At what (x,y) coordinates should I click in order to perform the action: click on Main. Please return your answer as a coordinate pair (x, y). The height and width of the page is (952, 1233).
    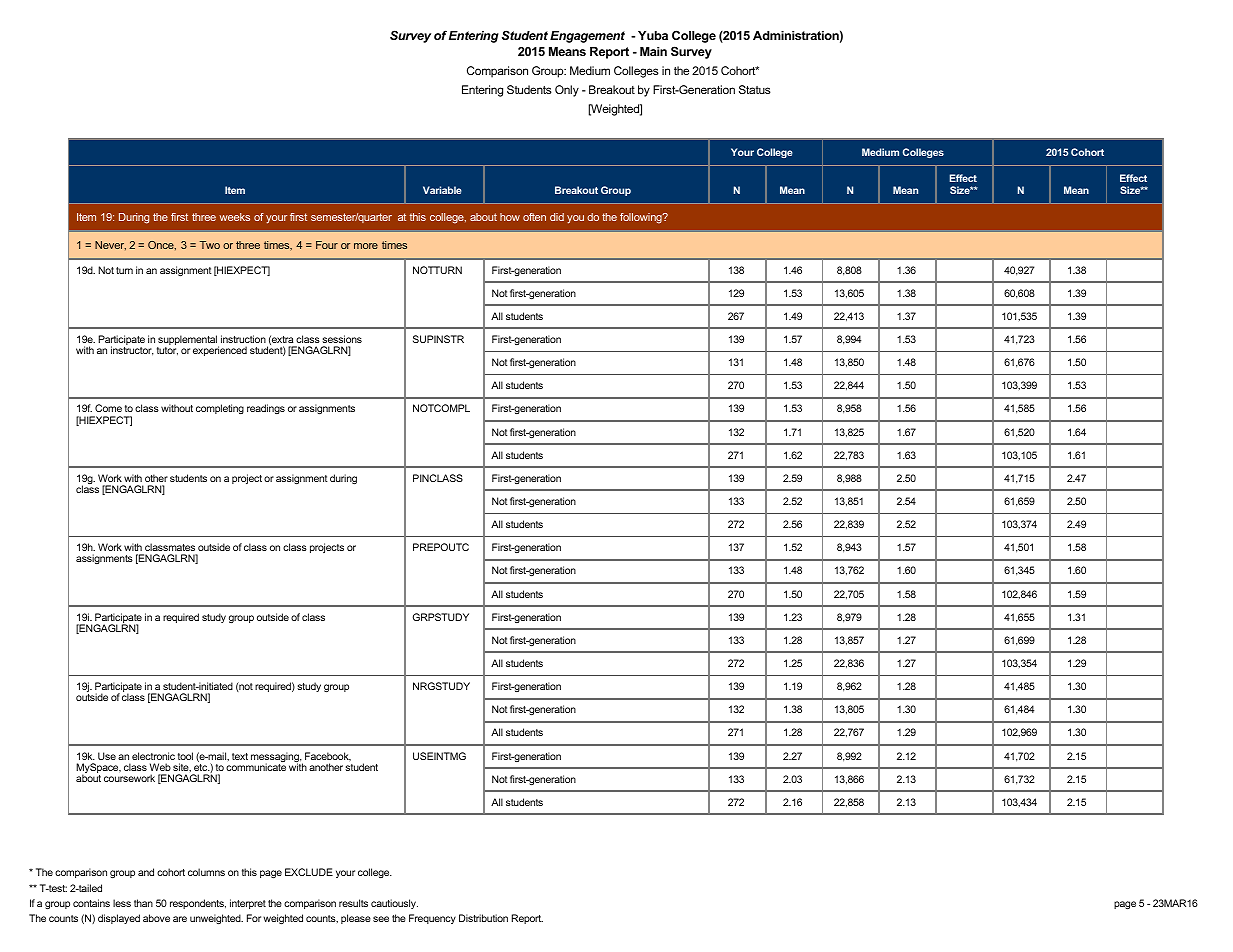
    Looking at the image, I should click on (653, 51).
